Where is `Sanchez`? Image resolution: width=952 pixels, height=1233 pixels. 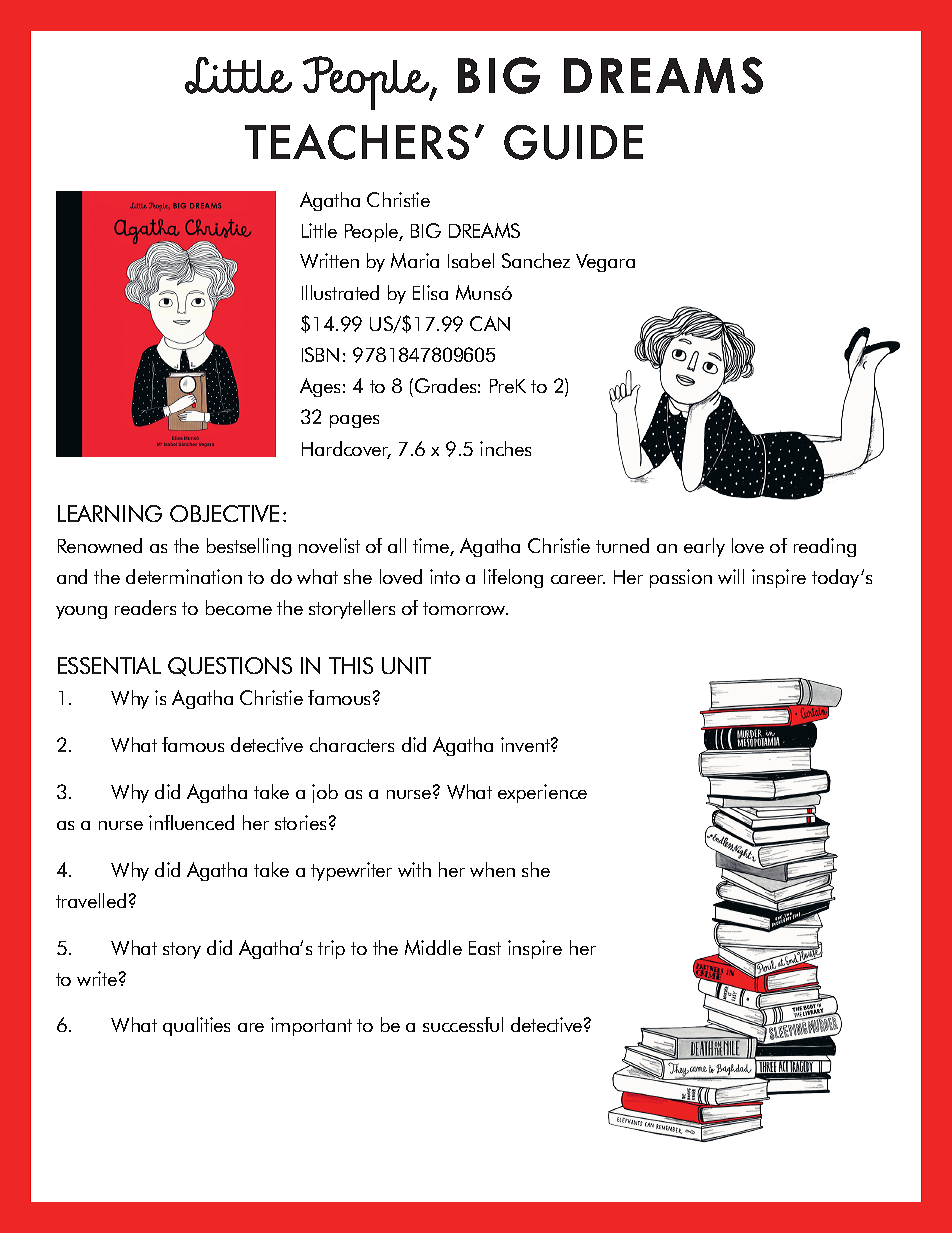 Sanchez is located at coordinates (536, 260).
